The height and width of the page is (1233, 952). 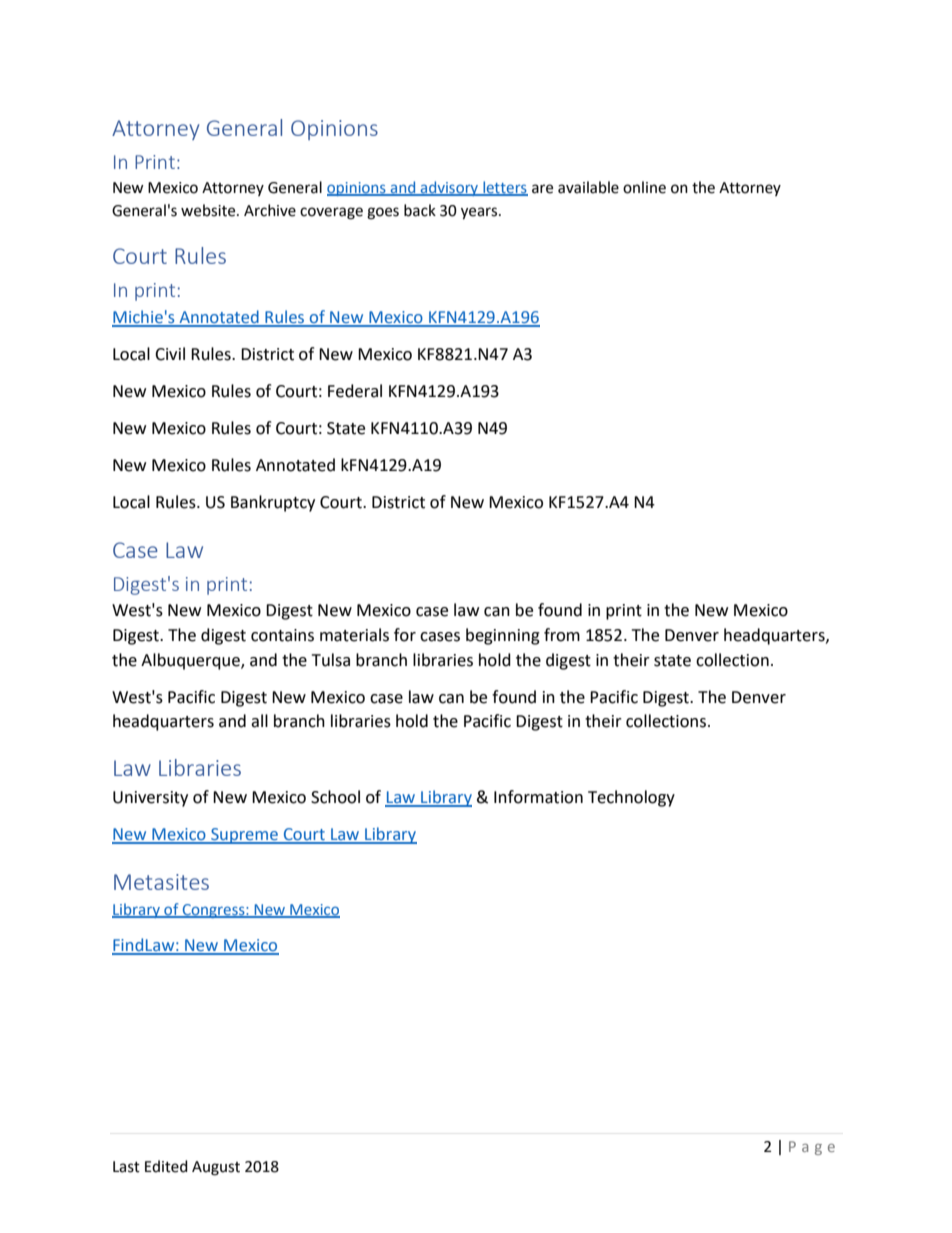 What do you see at coordinates (209, 210) in the page?
I see `website` at bounding box center [209, 210].
